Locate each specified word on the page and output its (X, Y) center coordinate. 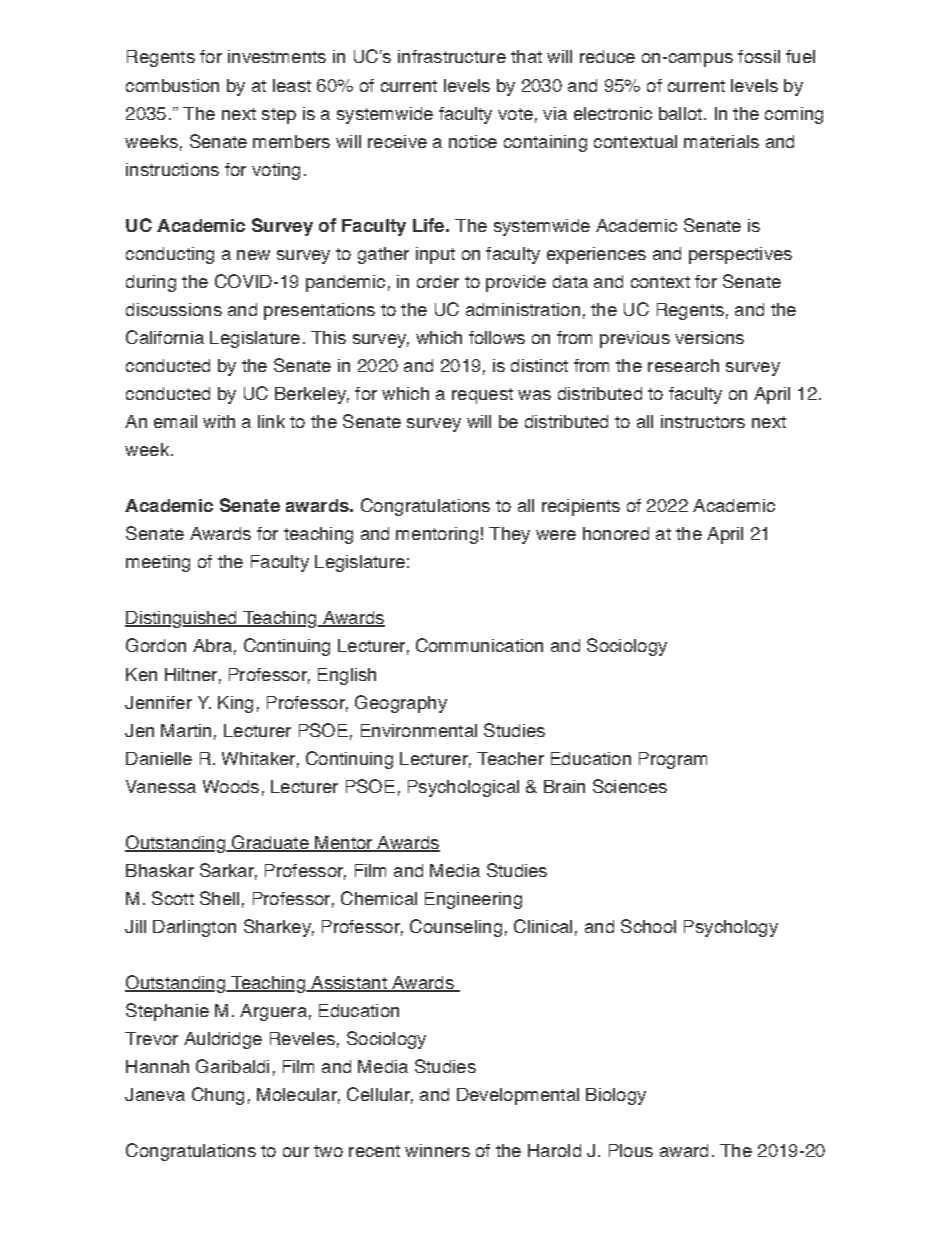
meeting (158, 563)
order (438, 281)
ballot (680, 113)
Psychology (731, 928)
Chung (218, 1096)
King (235, 704)
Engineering (473, 900)
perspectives (740, 255)
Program (673, 760)
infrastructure (452, 56)
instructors (703, 421)
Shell (219, 898)
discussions (174, 309)
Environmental (419, 730)
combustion (172, 85)
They (509, 535)
